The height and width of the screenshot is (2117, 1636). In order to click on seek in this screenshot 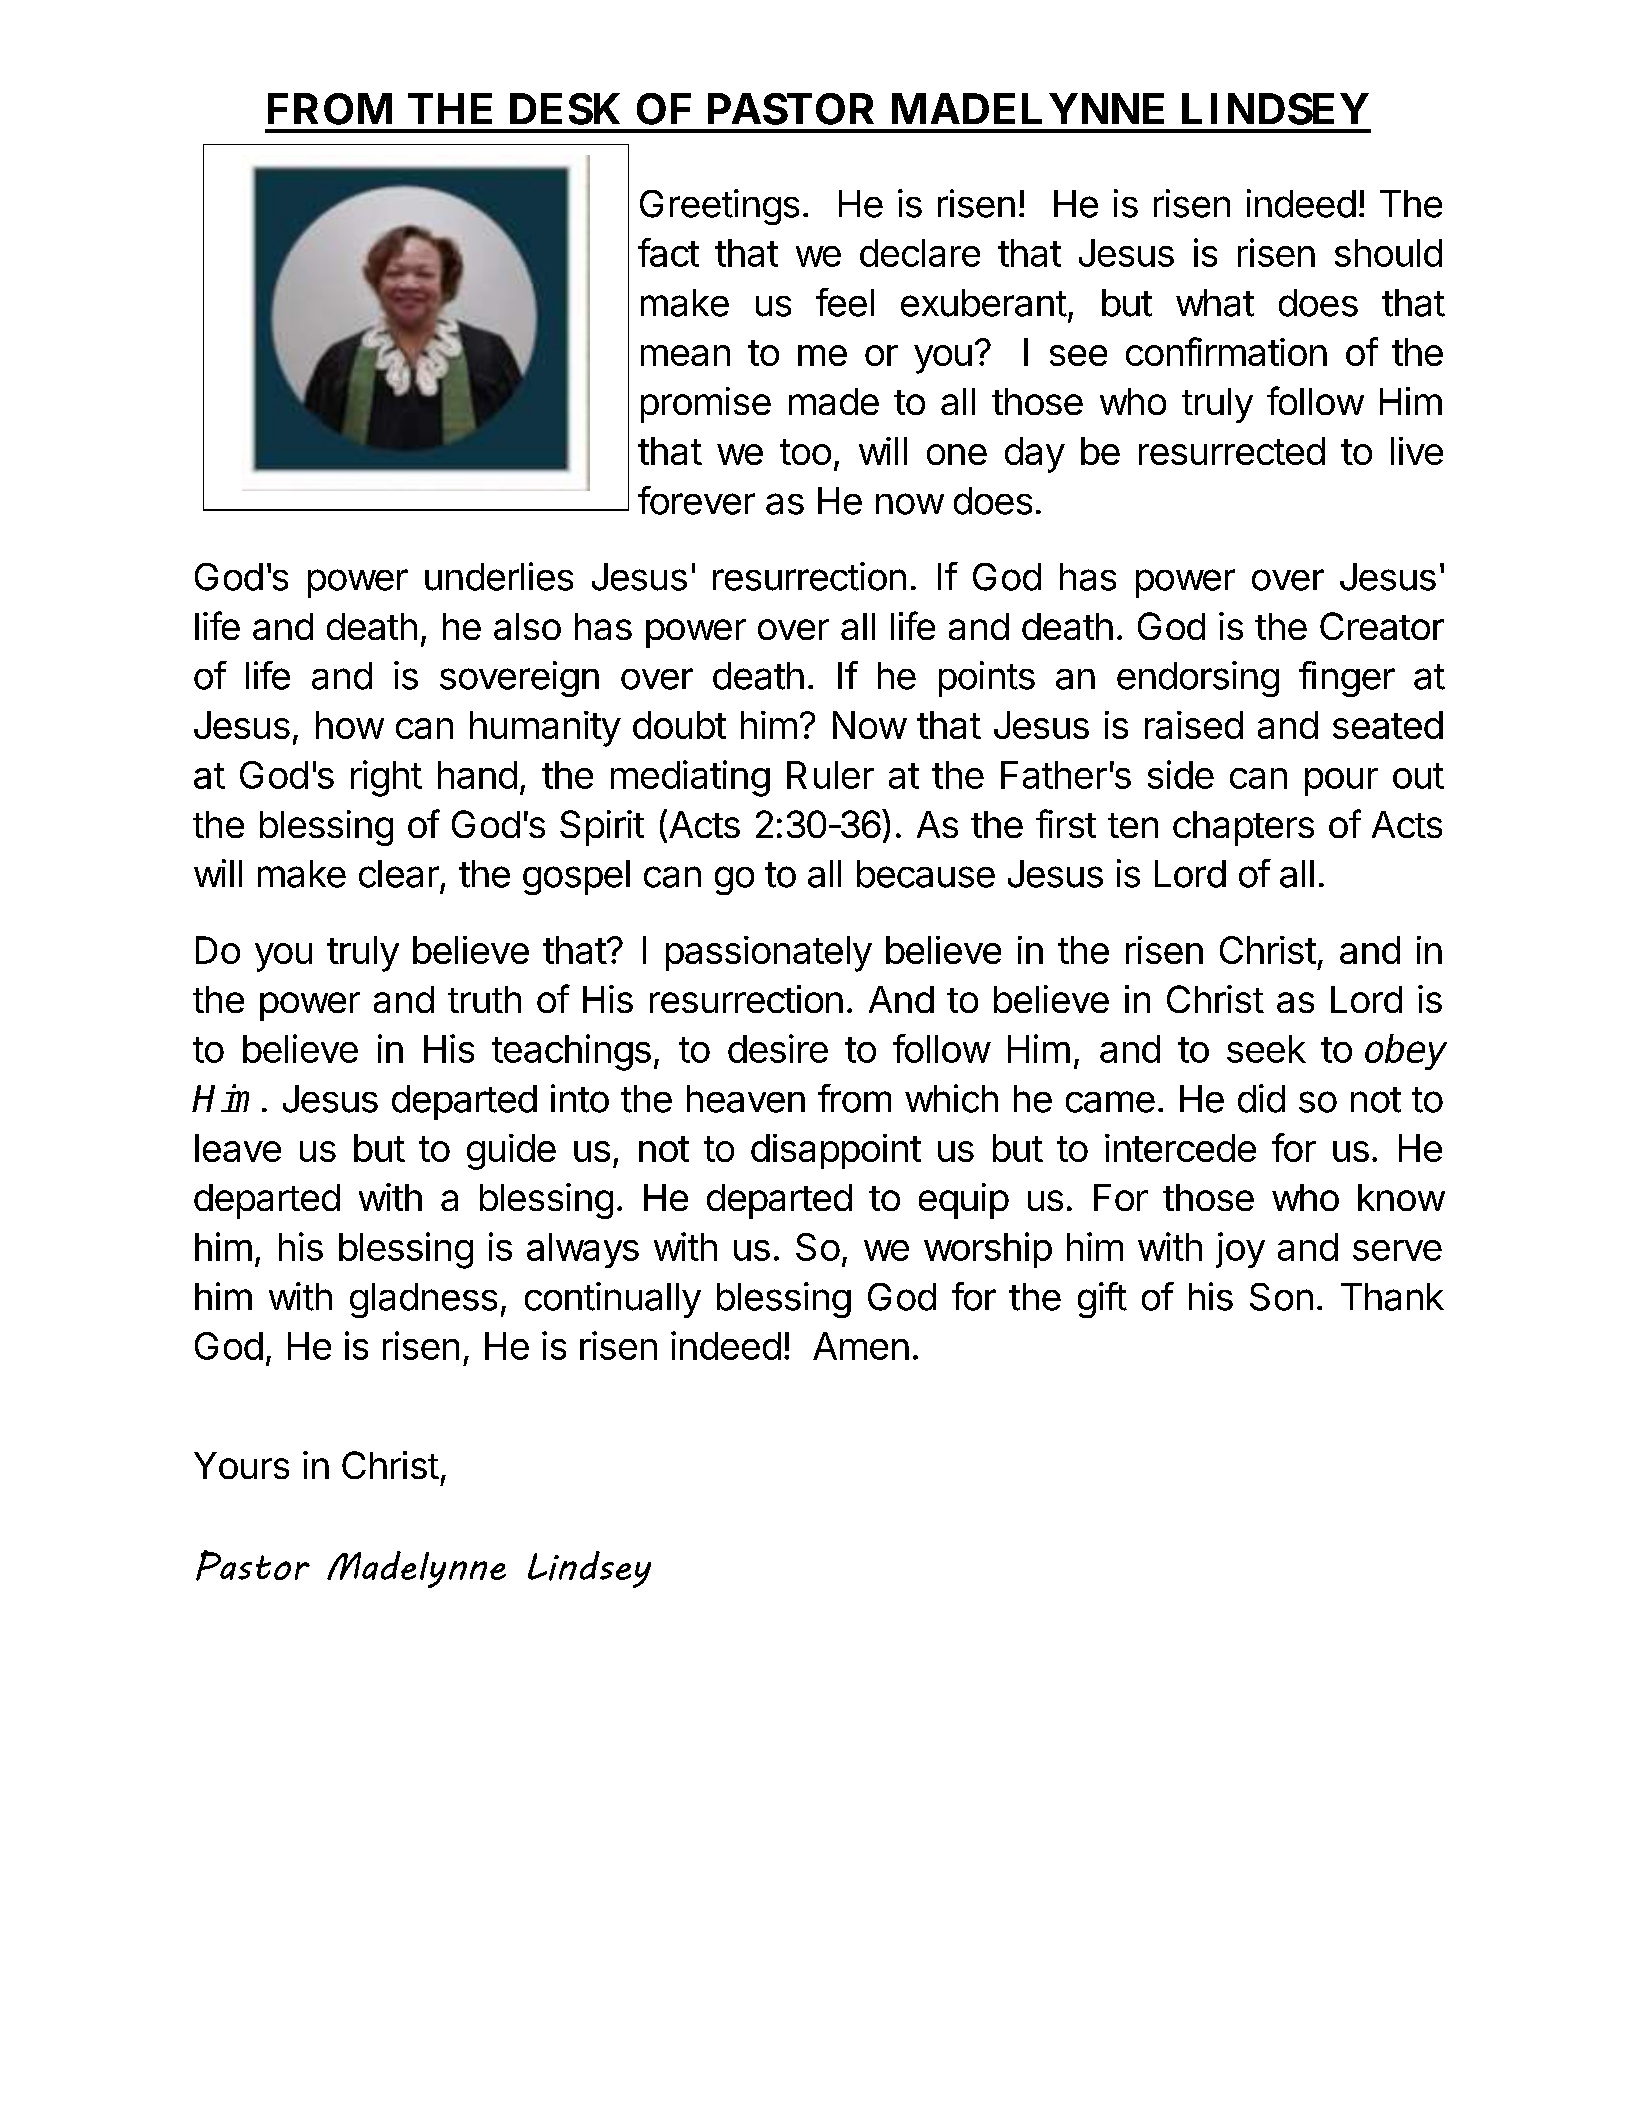, I will do `click(1266, 1049)`.
